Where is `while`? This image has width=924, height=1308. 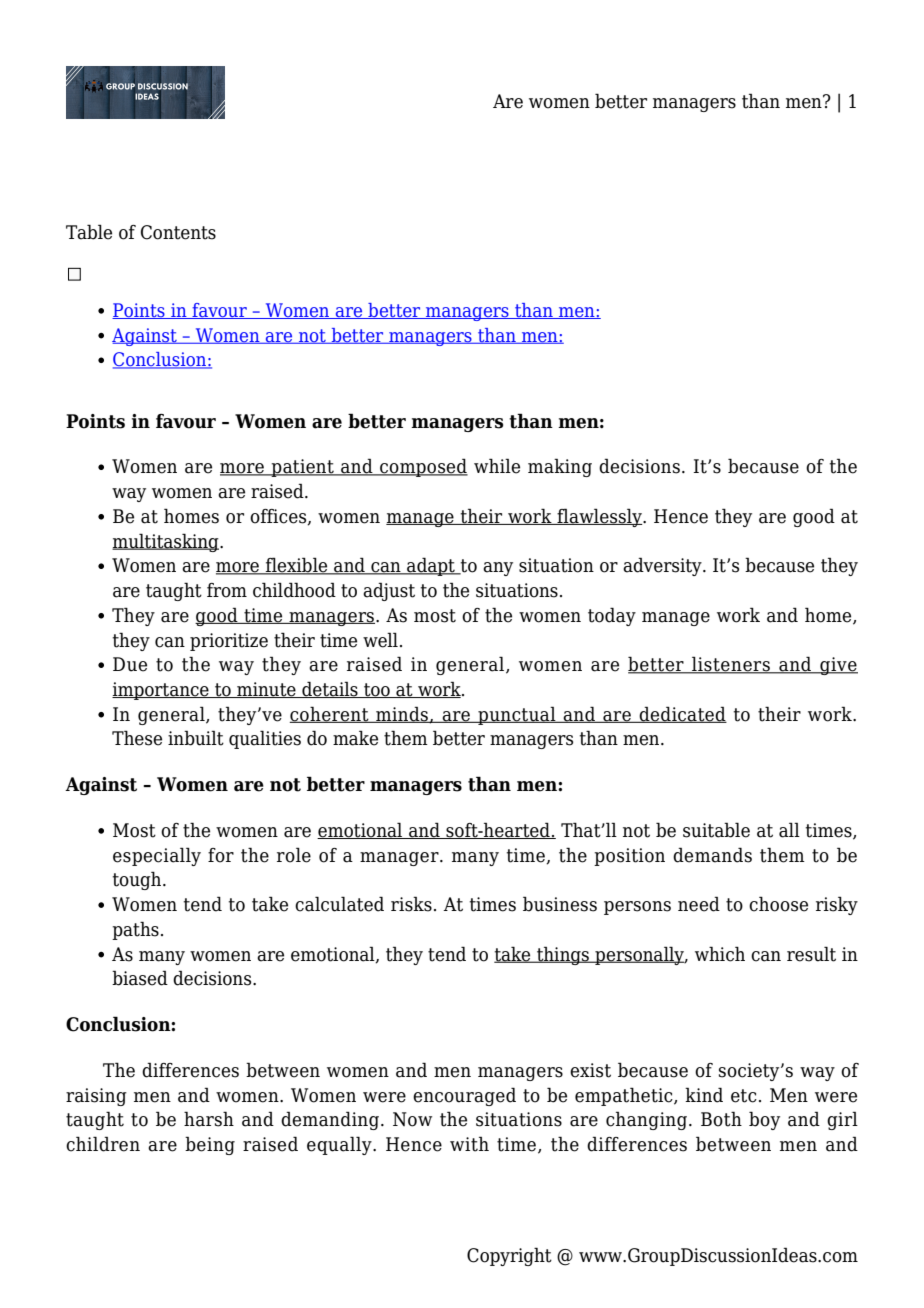 while is located at coordinates (497, 466).
